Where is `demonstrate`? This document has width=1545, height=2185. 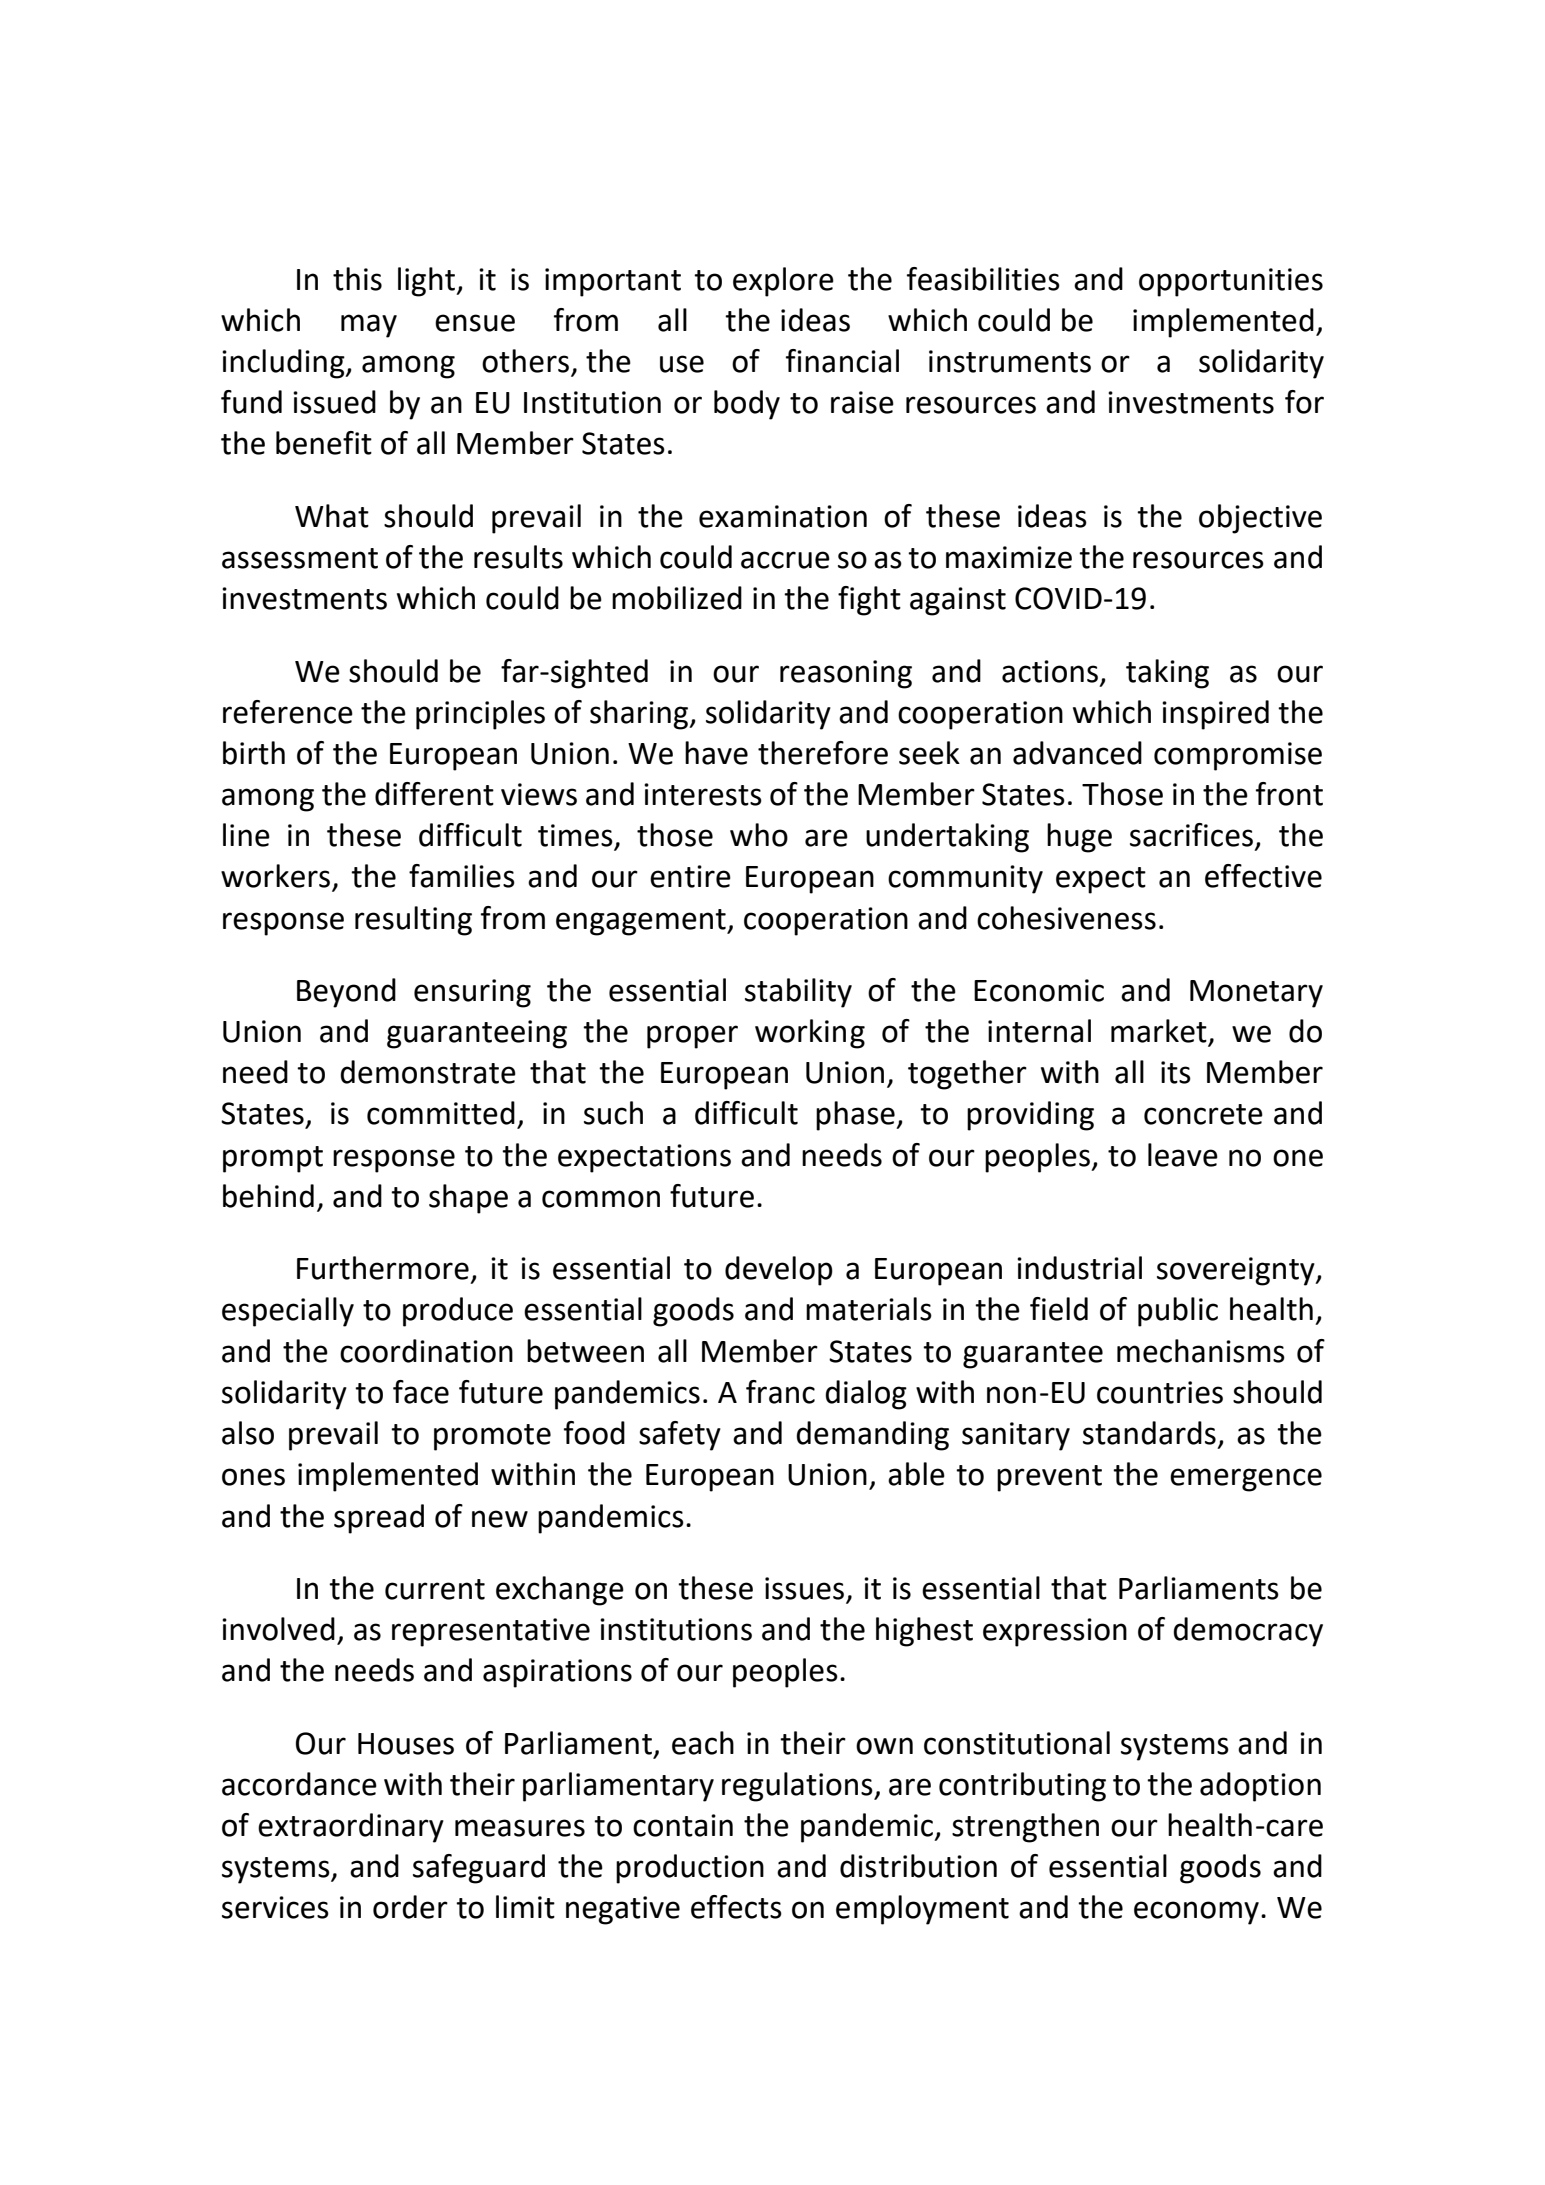
demonstrate is located at coordinates (428, 1072).
